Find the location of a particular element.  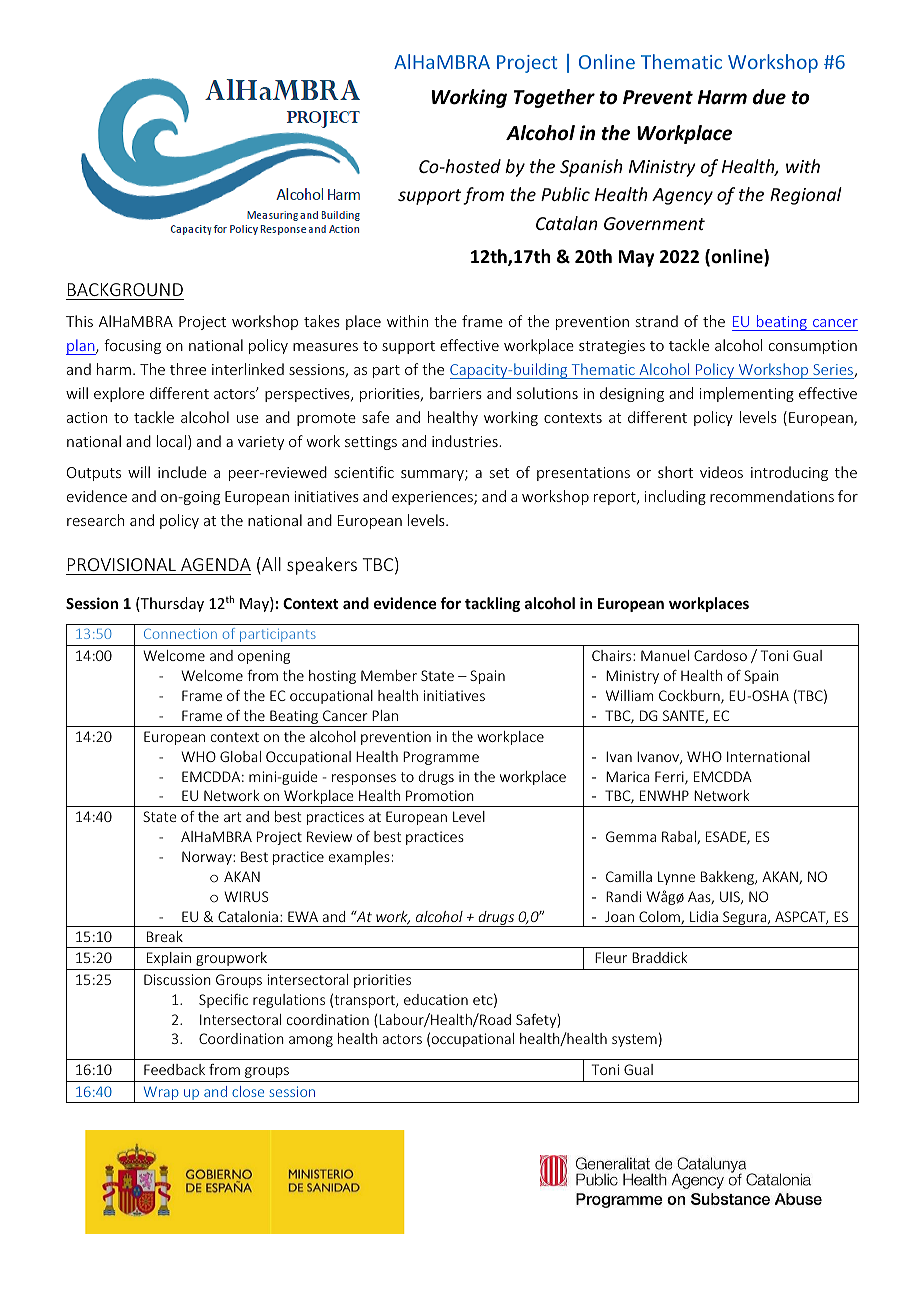

implementing is located at coordinates (747, 394).
